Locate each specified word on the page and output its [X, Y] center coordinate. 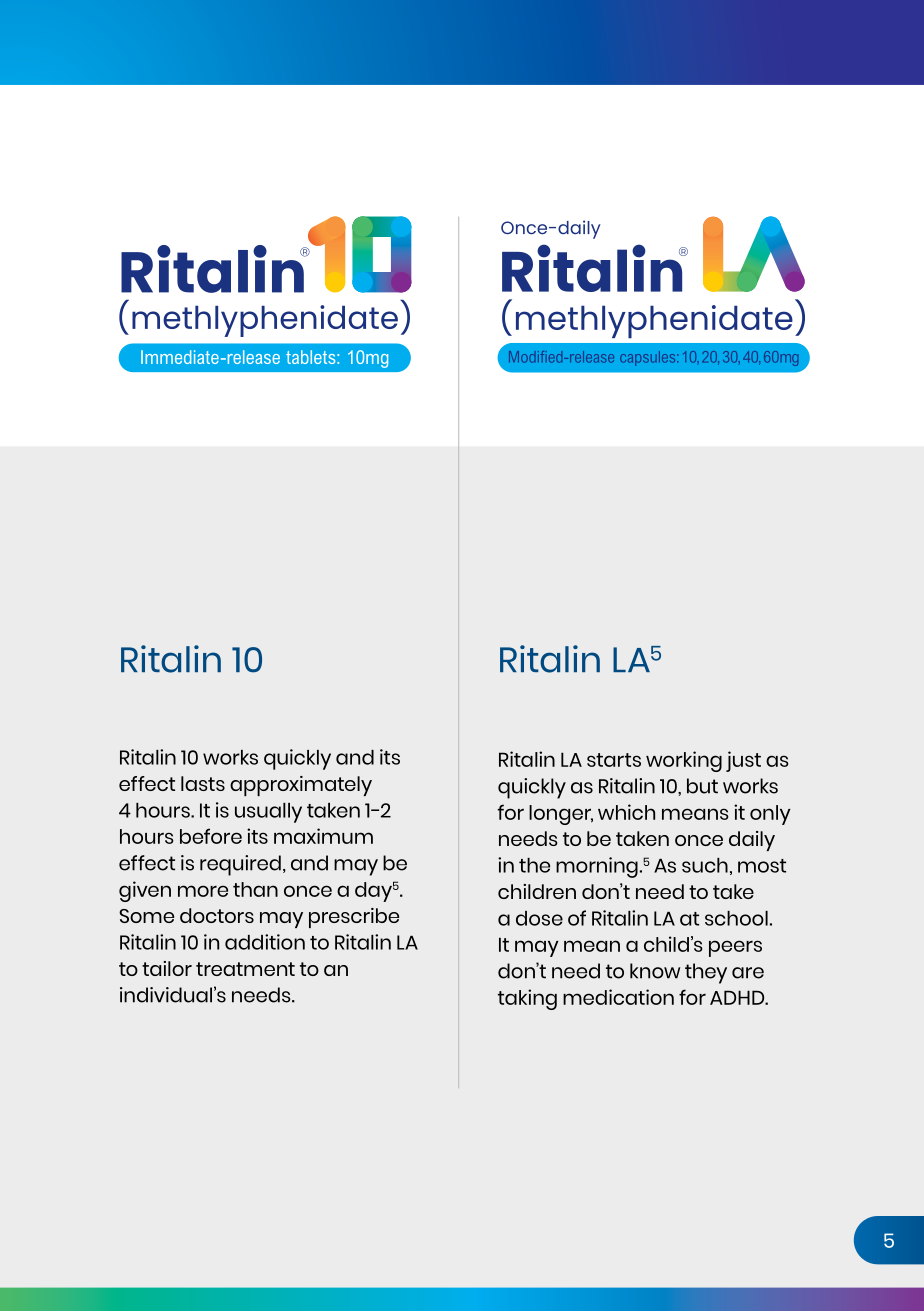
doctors [217, 915]
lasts [203, 783]
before [211, 836]
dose [539, 918]
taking [527, 999]
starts [614, 760]
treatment [245, 969]
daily [752, 841]
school [736, 918]
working [684, 761]
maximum [323, 836]
